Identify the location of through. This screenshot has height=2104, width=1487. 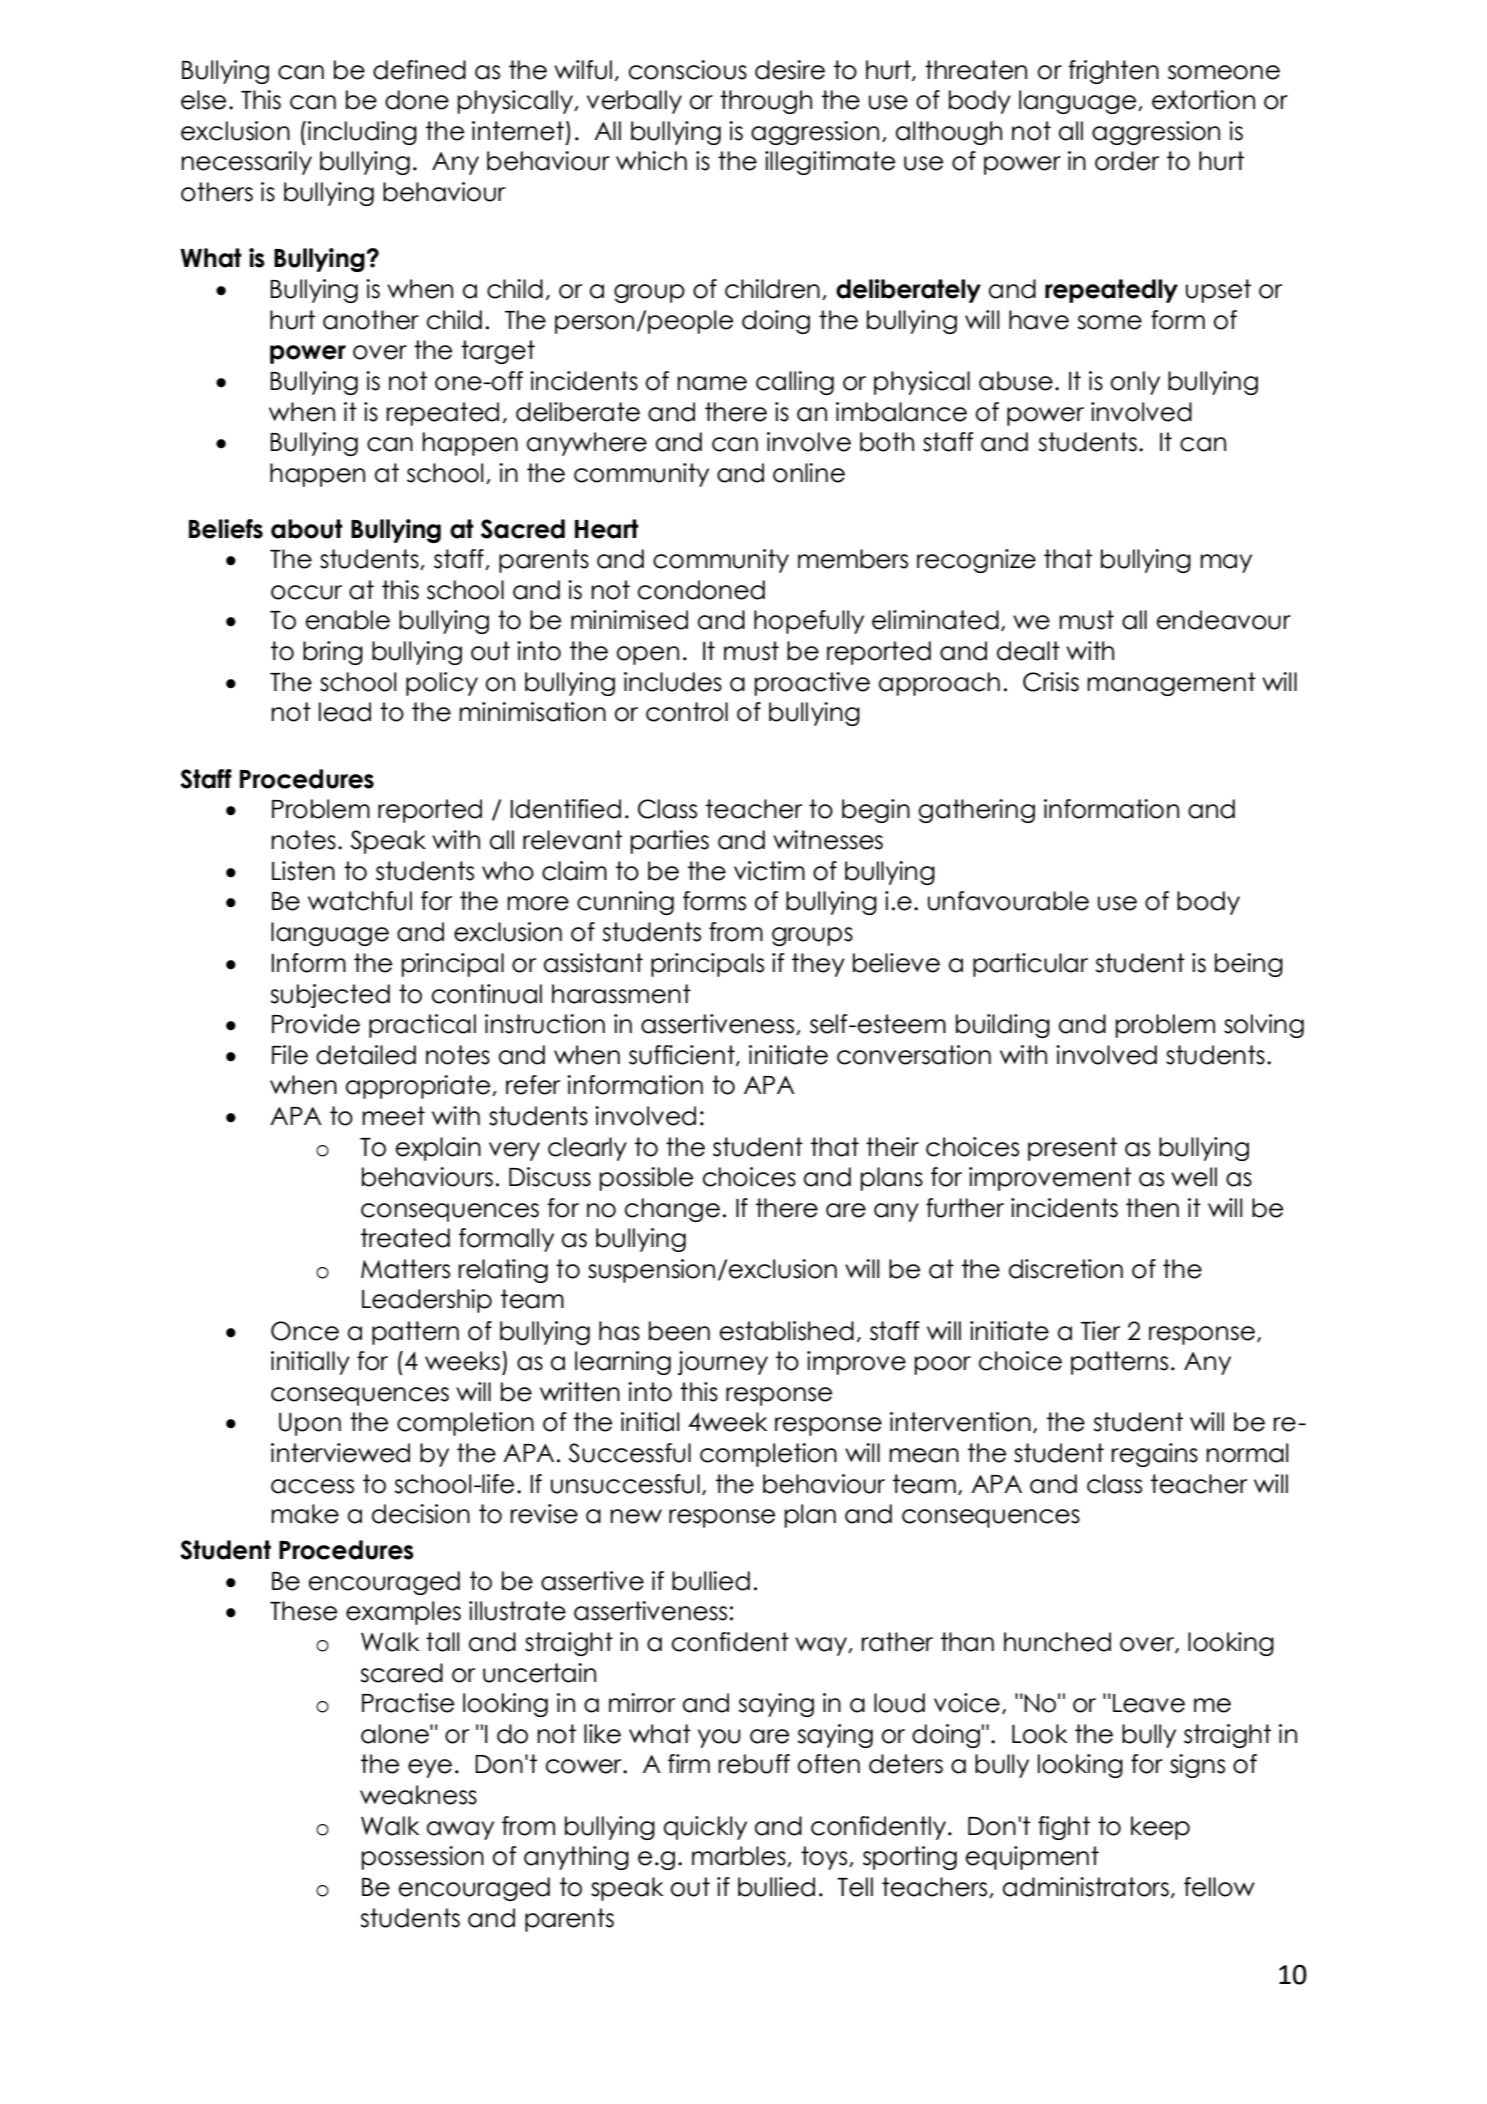
(766, 102).
